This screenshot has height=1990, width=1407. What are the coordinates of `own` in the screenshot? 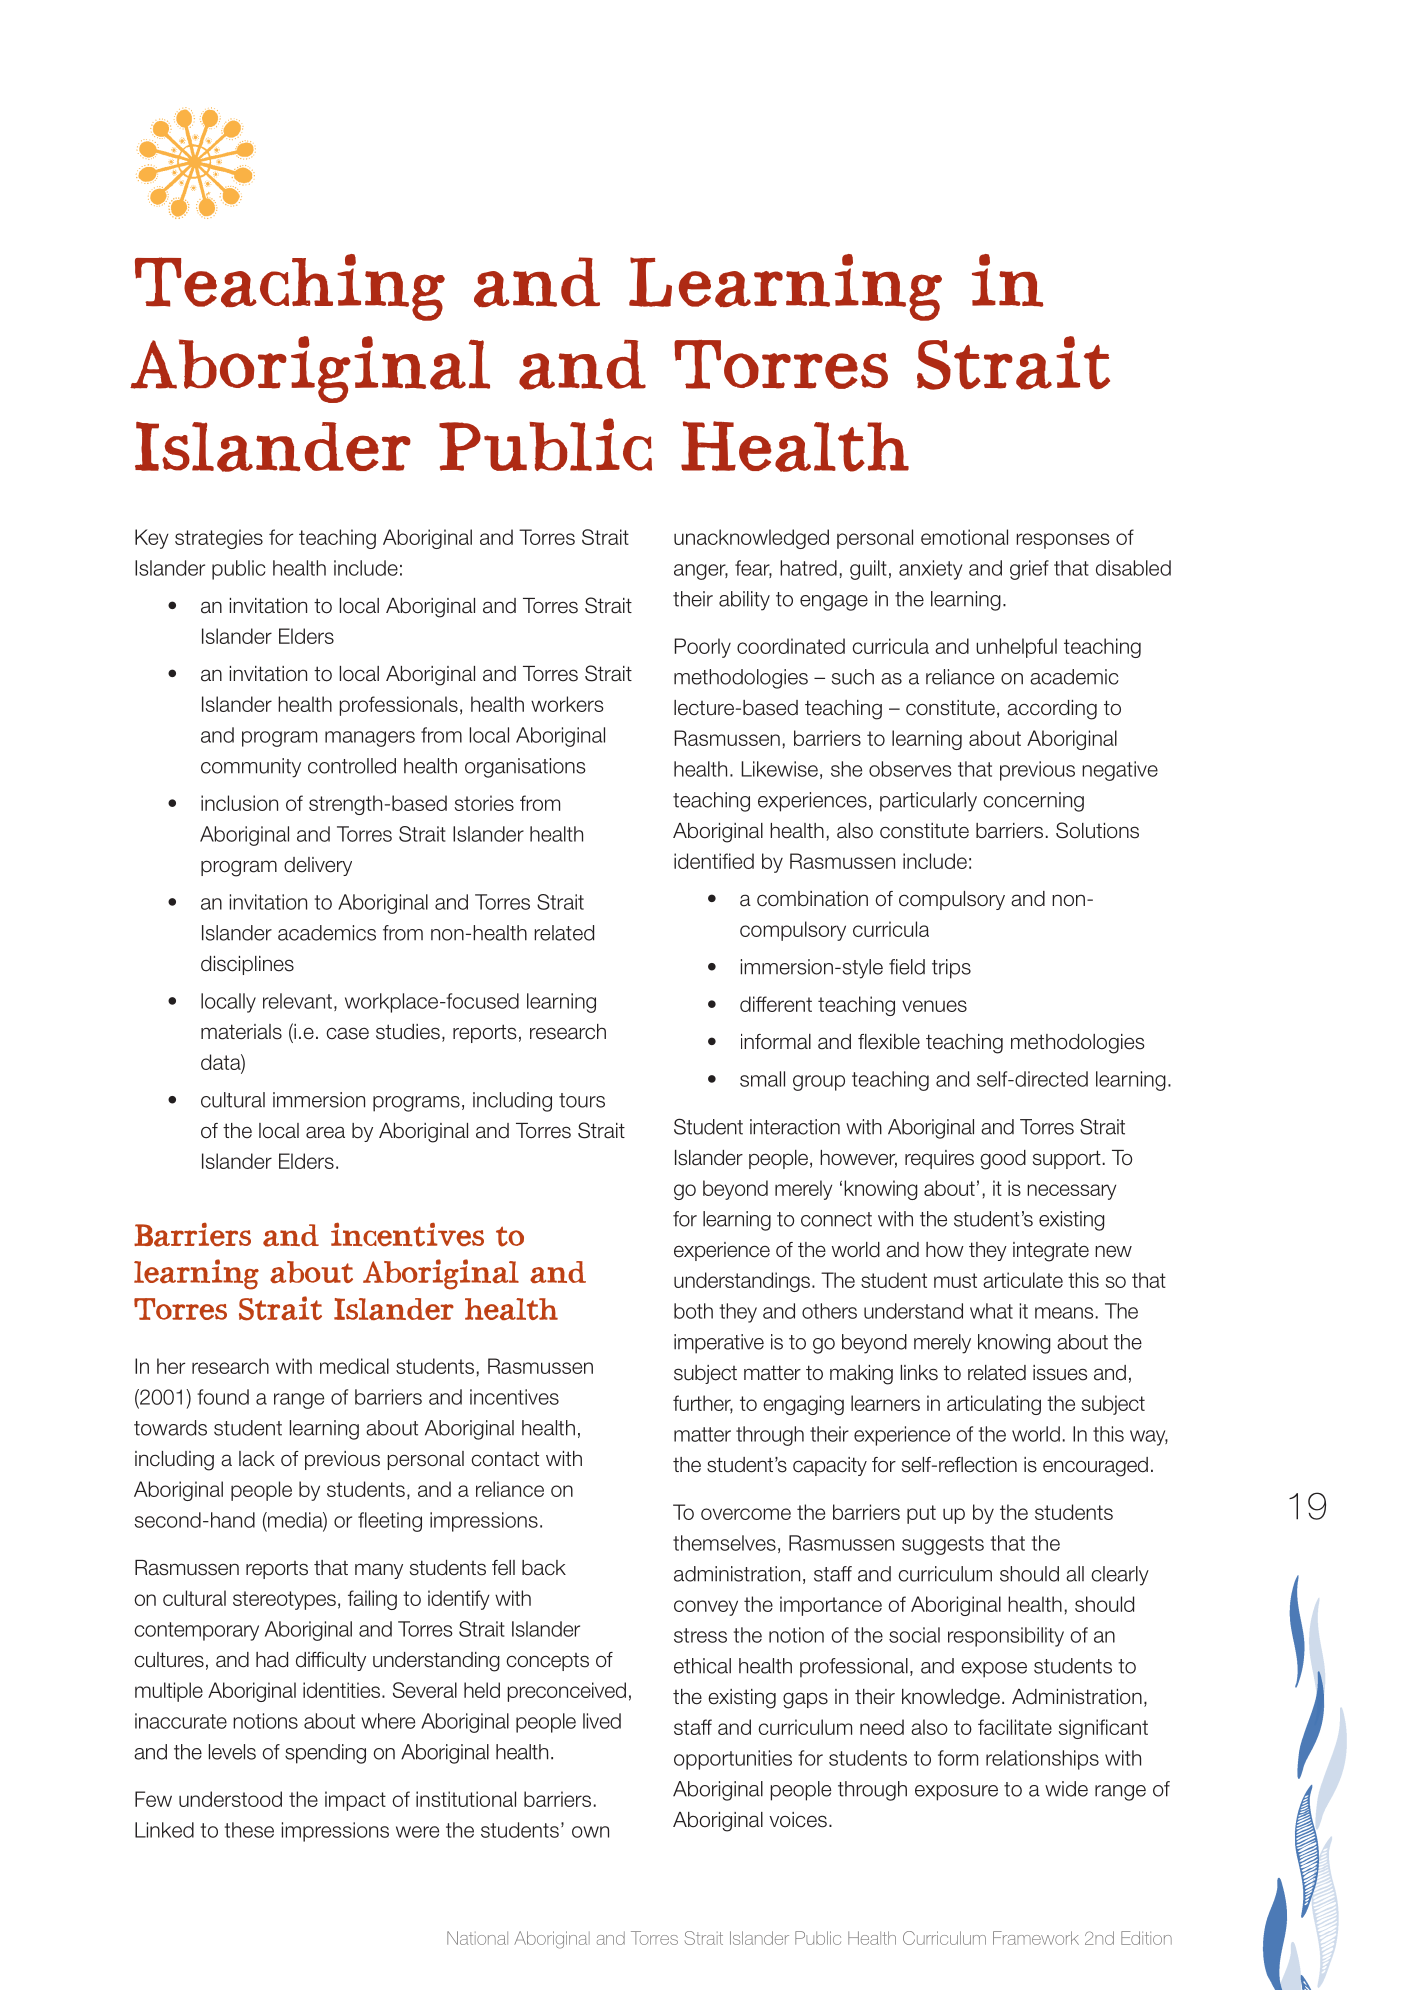 It's located at (590, 1832).
